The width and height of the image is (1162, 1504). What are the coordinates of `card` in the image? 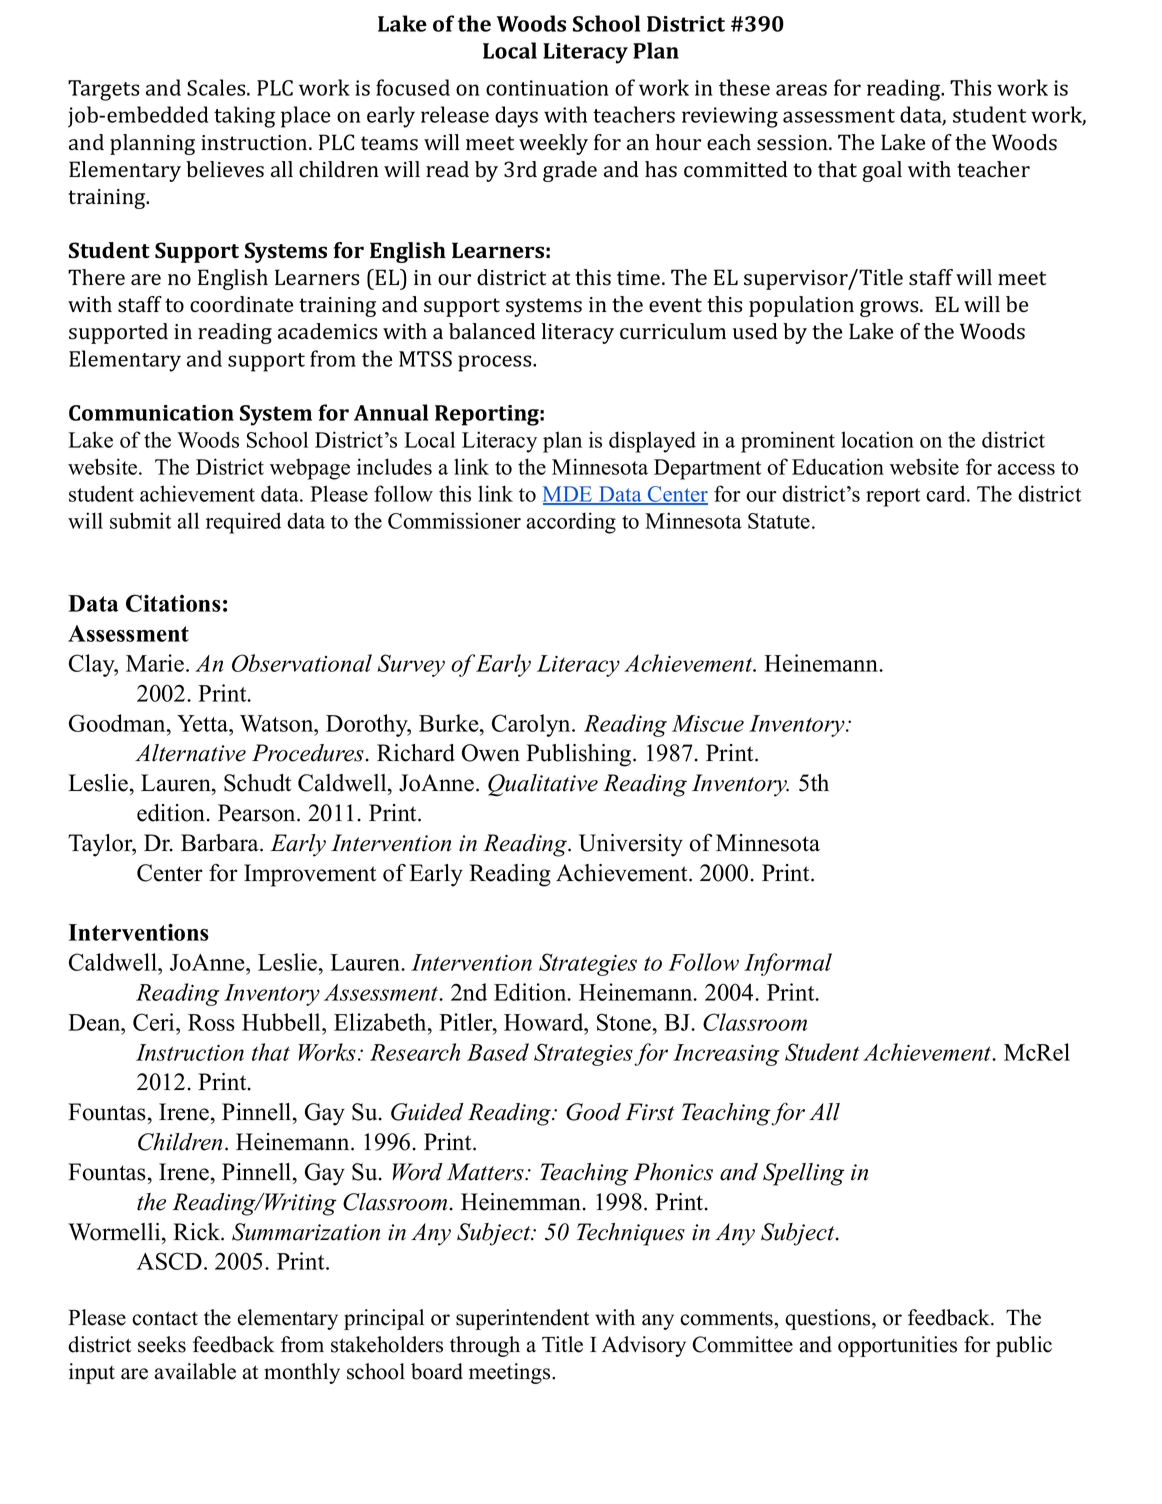 It's located at (947, 493).
